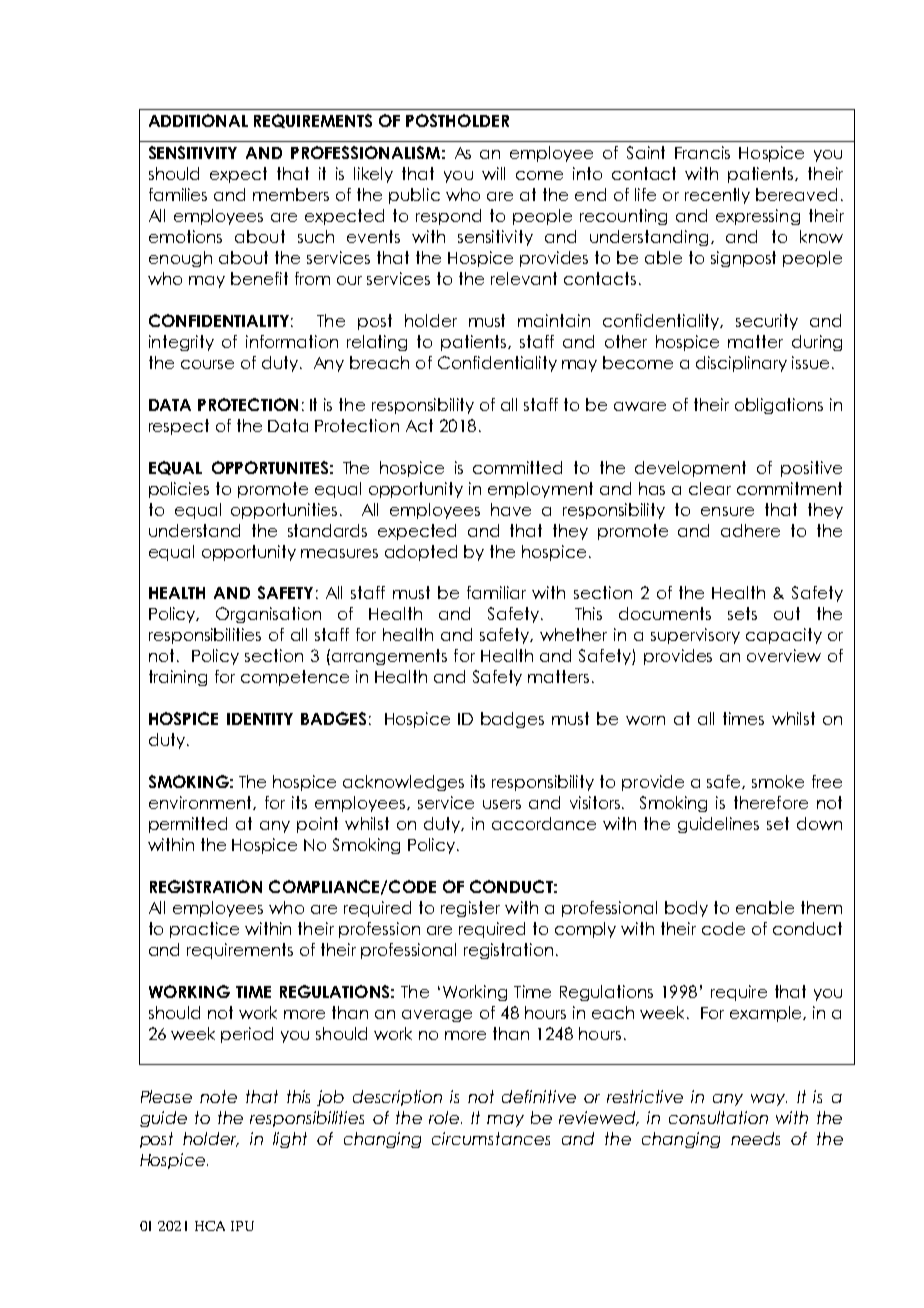  What do you see at coordinates (493, 173) in the page?
I see `will` at bounding box center [493, 173].
